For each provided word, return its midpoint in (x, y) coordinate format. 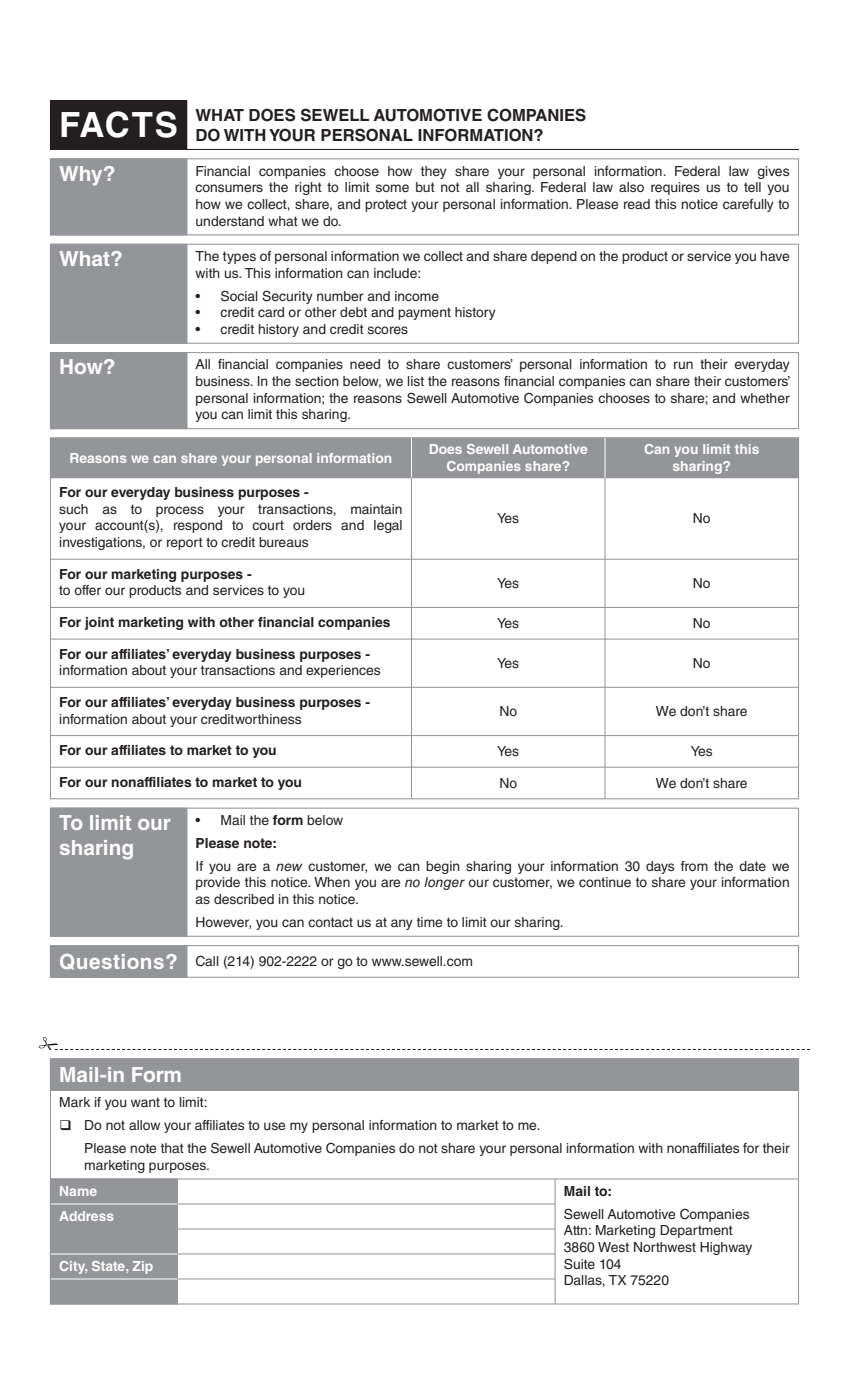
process (180, 511)
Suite (579, 1264)
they (434, 172)
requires (675, 188)
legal (388, 526)
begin (443, 867)
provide (218, 883)
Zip (143, 1267)
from (694, 866)
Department (696, 1231)
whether (765, 398)
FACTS (119, 124)
